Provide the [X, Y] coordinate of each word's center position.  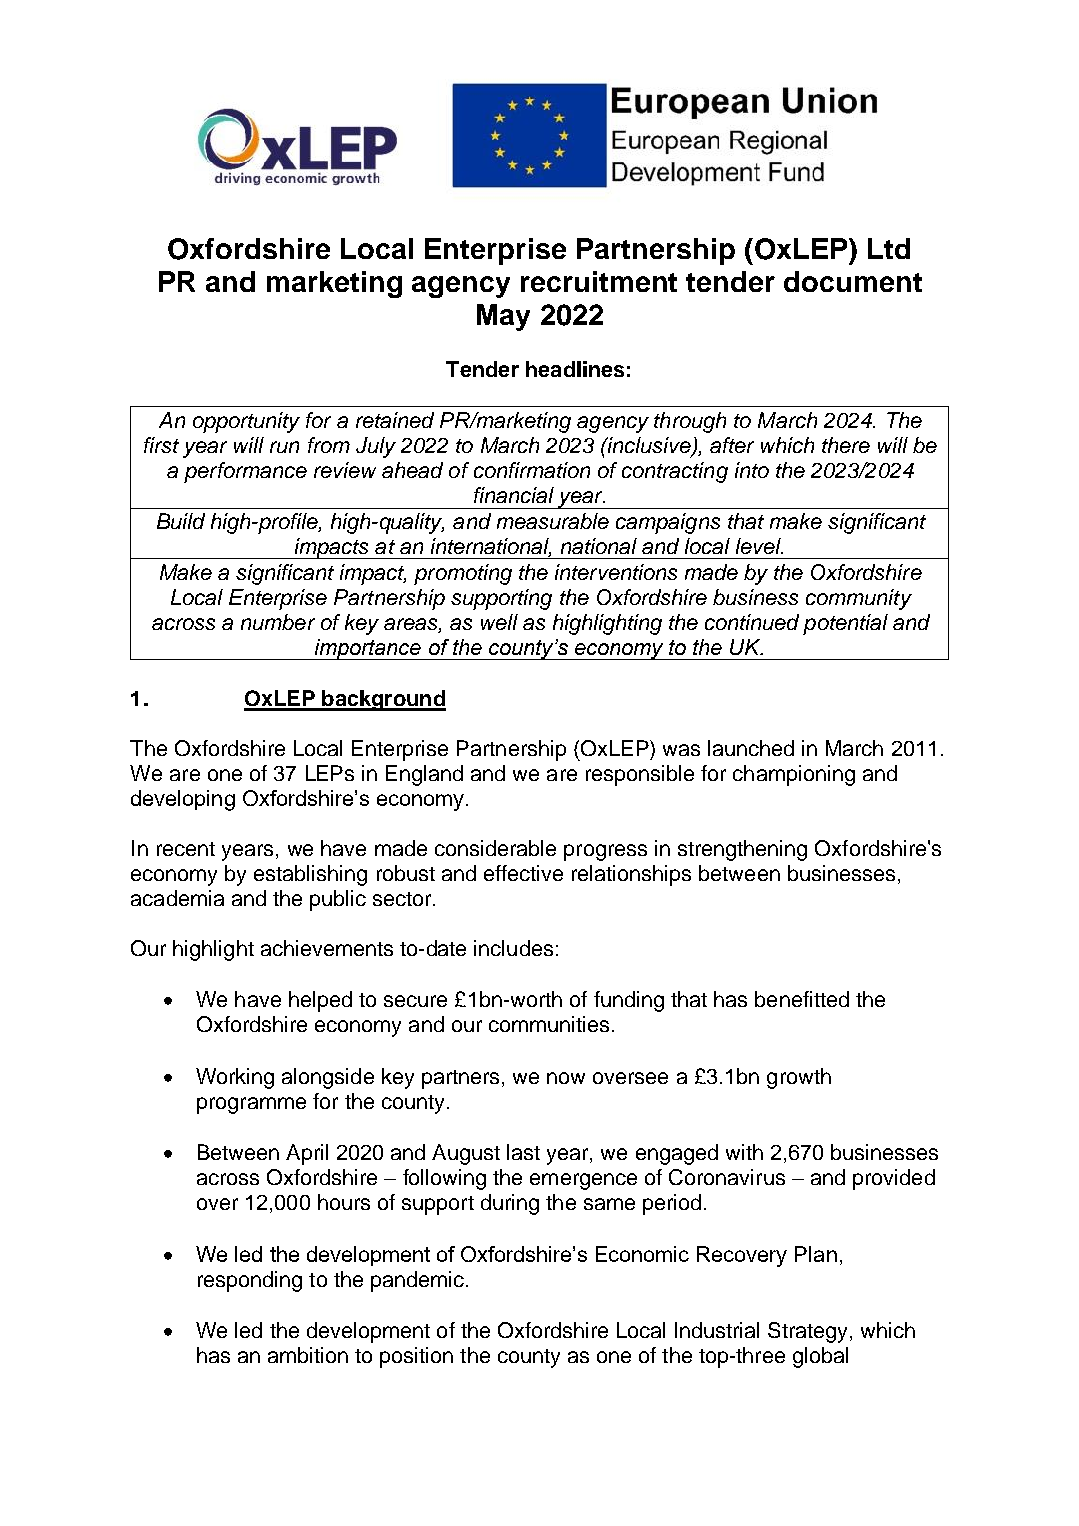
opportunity [246, 422]
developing [183, 800]
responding [250, 1281]
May [503, 317]
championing [794, 775]
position [416, 1357]
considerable [495, 848]
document [853, 281]
